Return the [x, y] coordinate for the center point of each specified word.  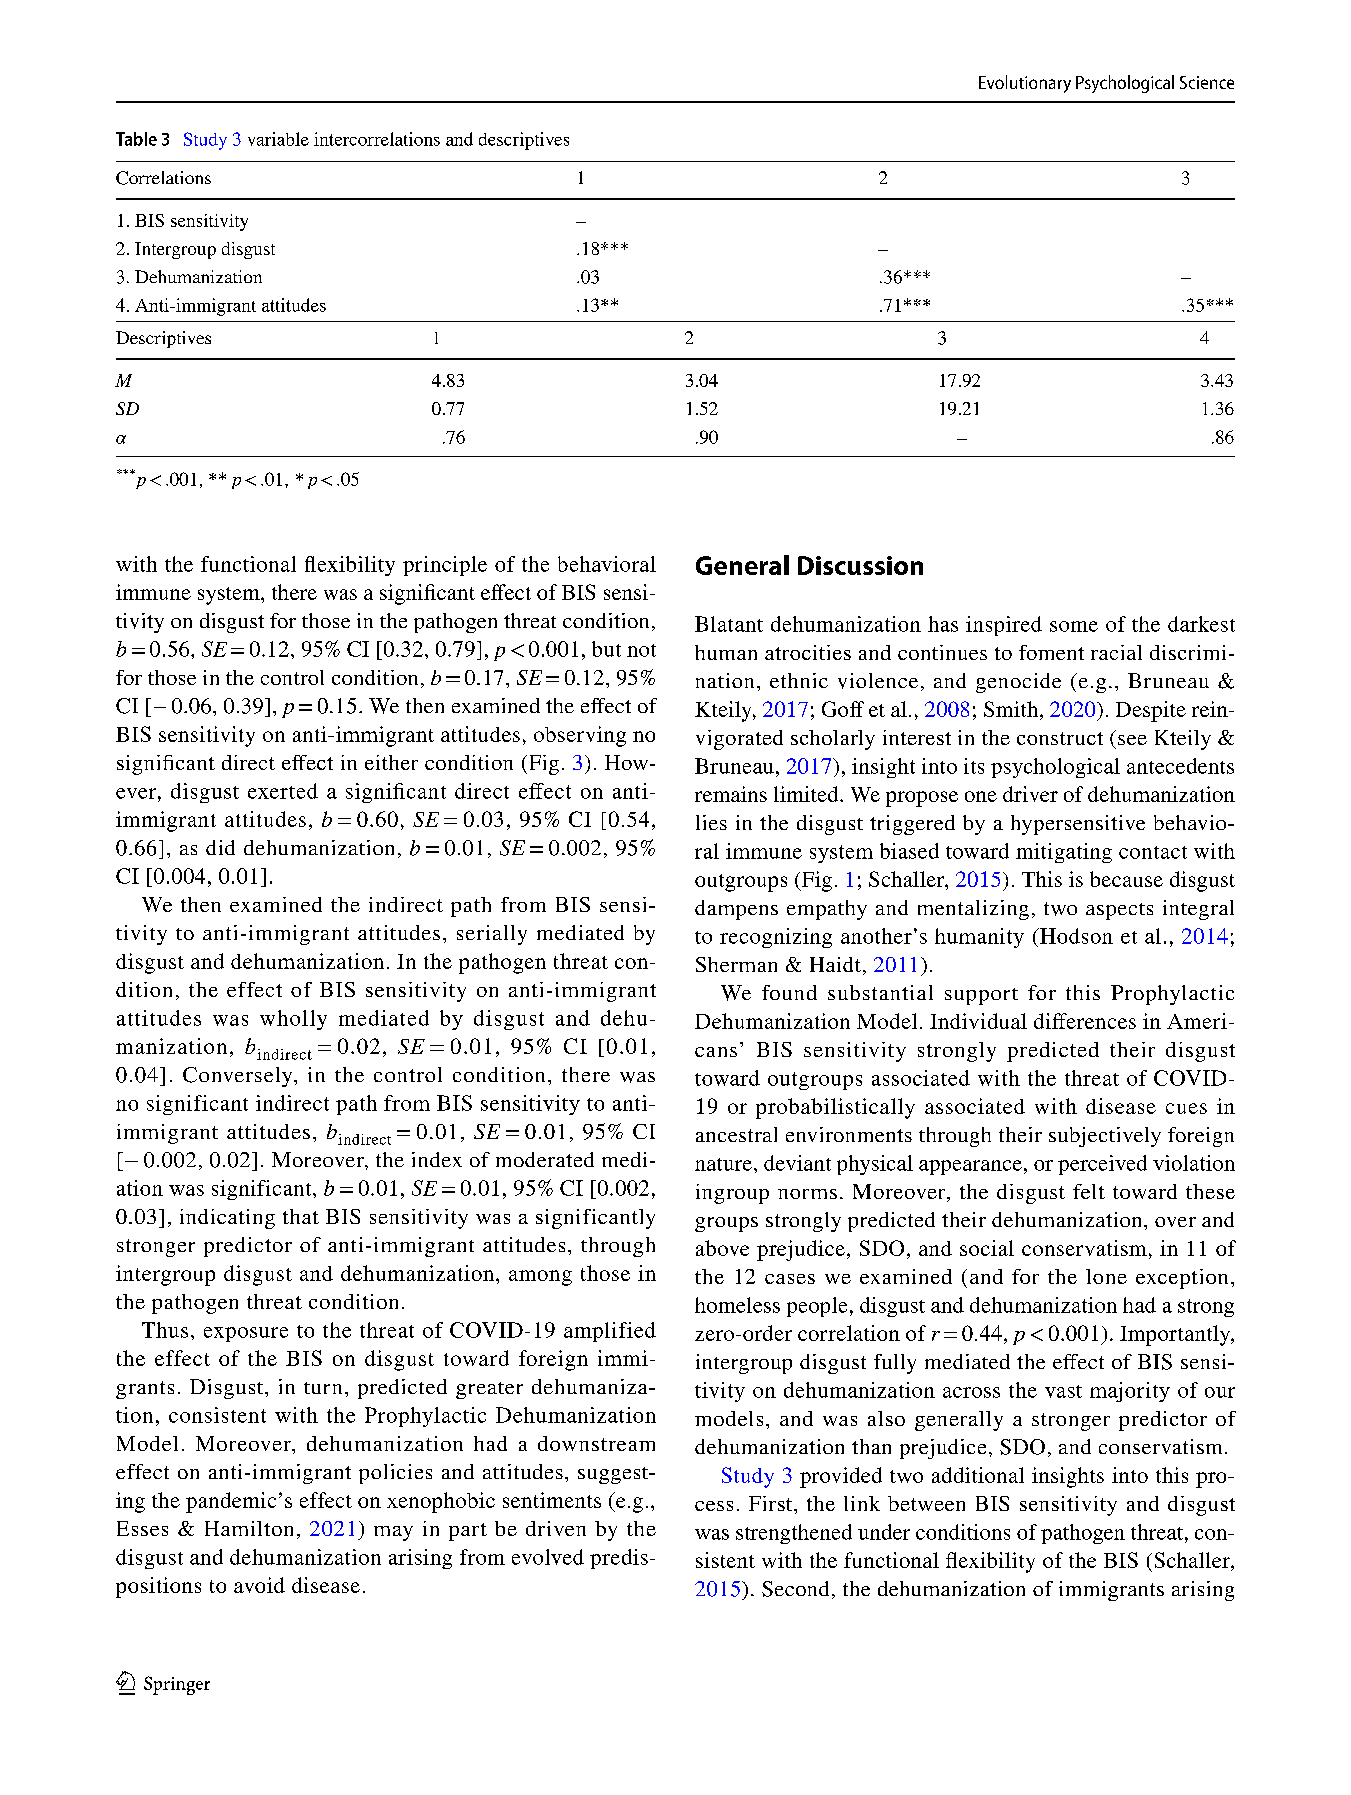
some [1074, 626]
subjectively [1105, 1137]
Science [1207, 82]
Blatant [729, 624]
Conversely [239, 1077]
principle [445, 566]
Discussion [860, 565]
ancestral [736, 1134]
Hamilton [249, 1528]
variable [278, 139]
